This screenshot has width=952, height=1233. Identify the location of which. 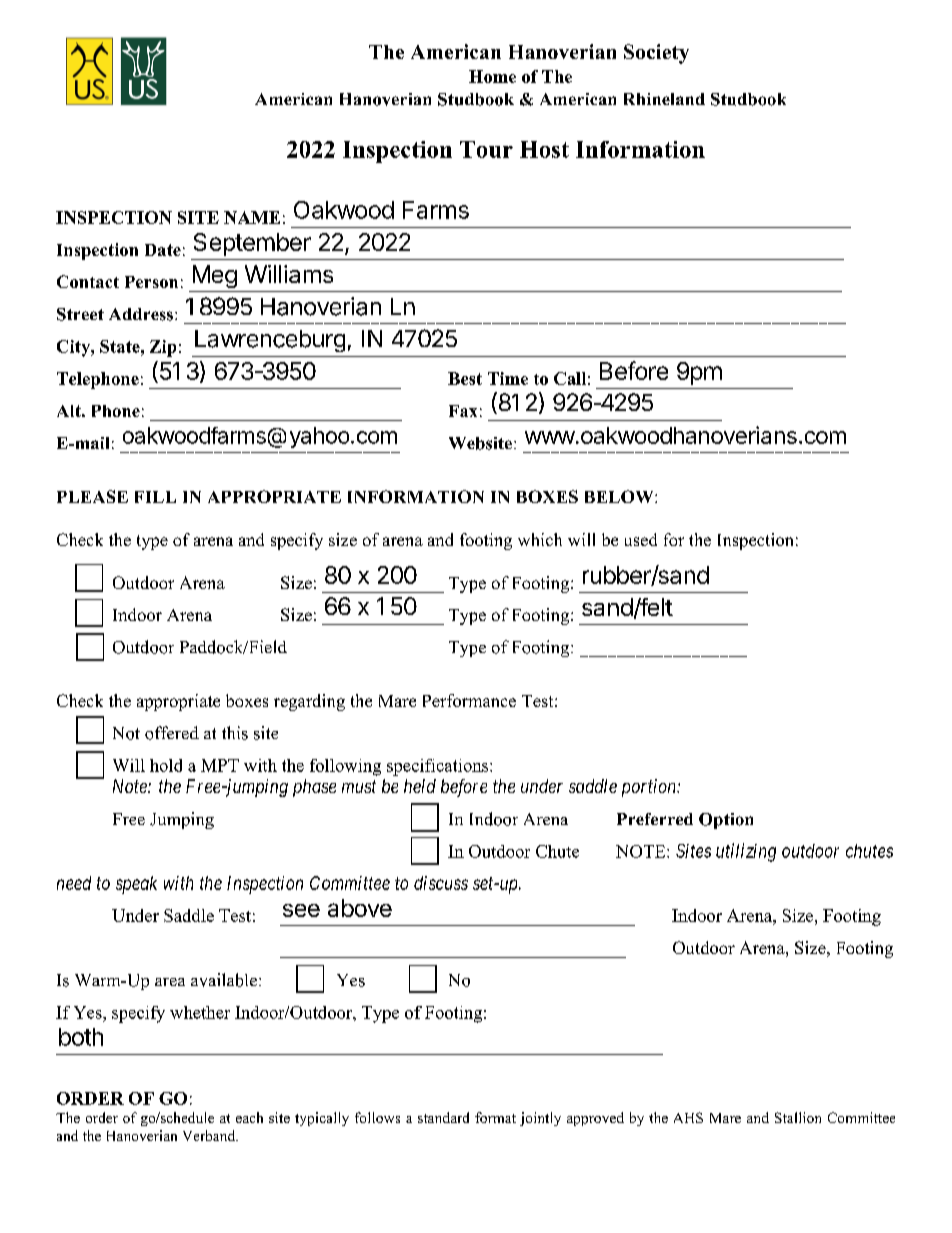
(540, 539).
